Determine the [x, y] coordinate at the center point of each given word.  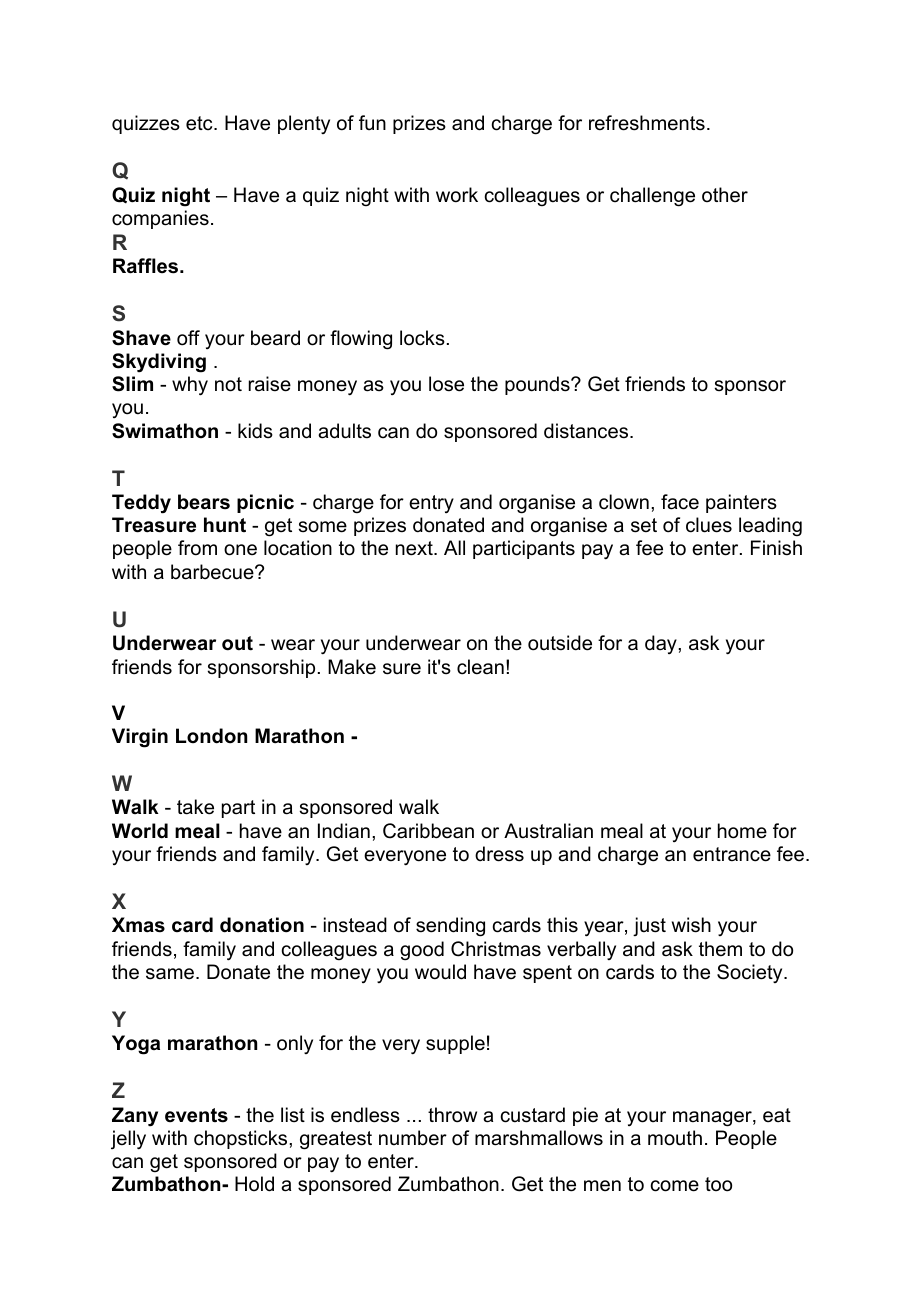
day [662, 644]
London [211, 736]
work [457, 195]
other [725, 194]
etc [200, 123]
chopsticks [242, 1139]
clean [480, 667]
